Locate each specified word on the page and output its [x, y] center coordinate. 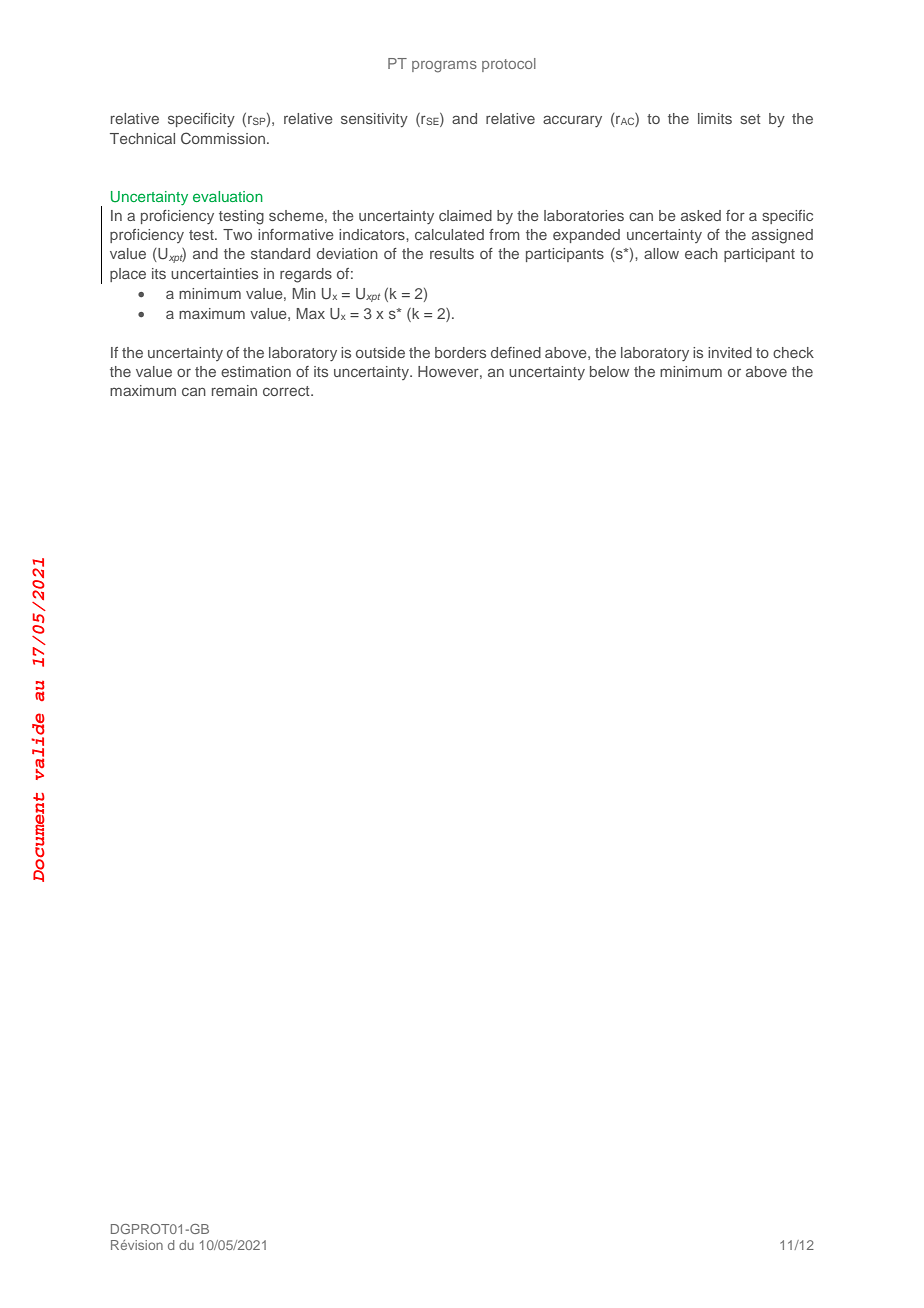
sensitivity [374, 120]
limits [715, 118]
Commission [223, 138]
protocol [509, 65]
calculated [449, 234]
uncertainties [214, 273]
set [750, 119]
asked [701, 215]
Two [237, 234]
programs [444, 67]
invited [730, 352]
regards [306, 275]
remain [234, 390]
